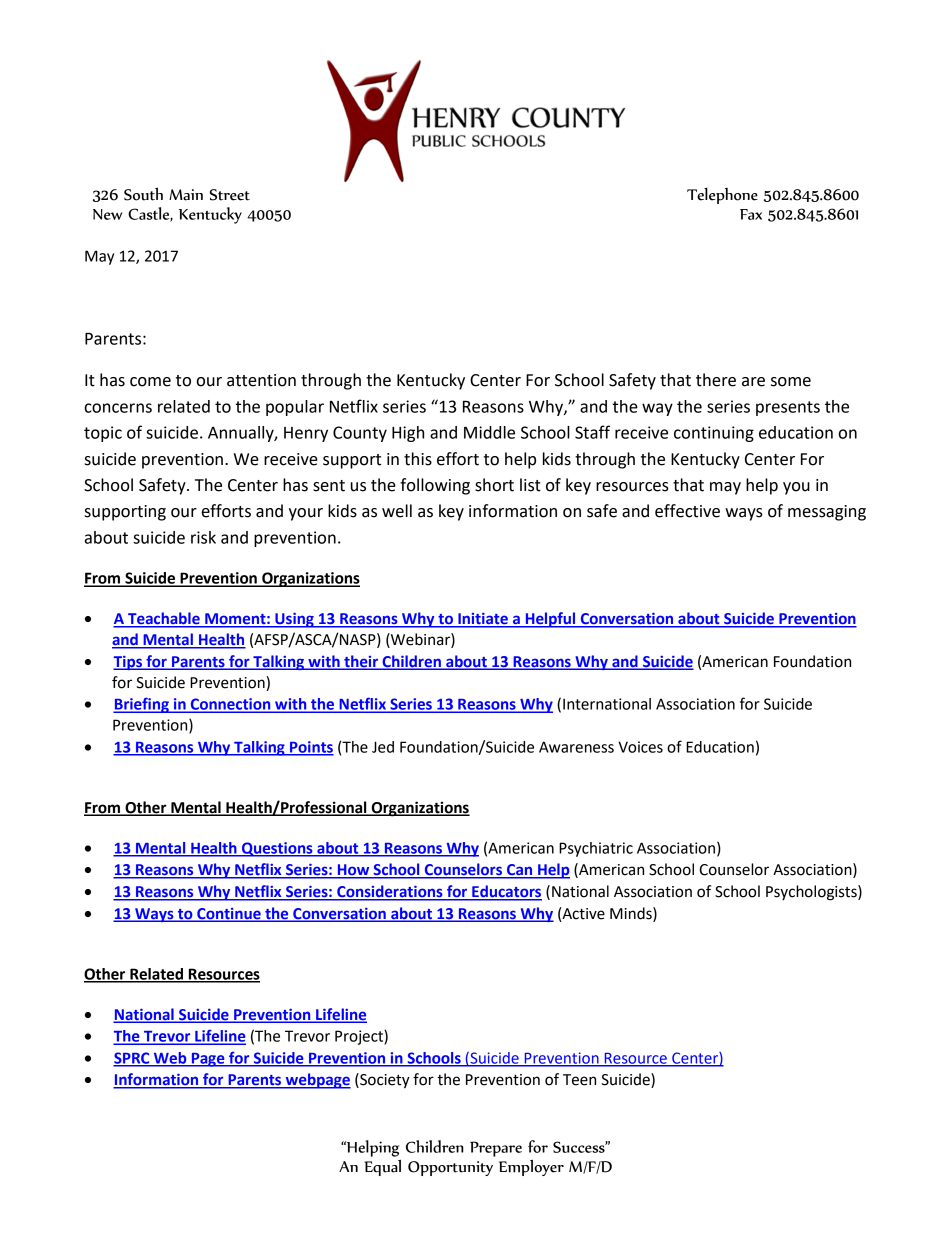 The height and width of the screenshot is (1233, 952). Describe the element at coordinates (489, 432) in the screenshot. I see `Middle` at that location.
